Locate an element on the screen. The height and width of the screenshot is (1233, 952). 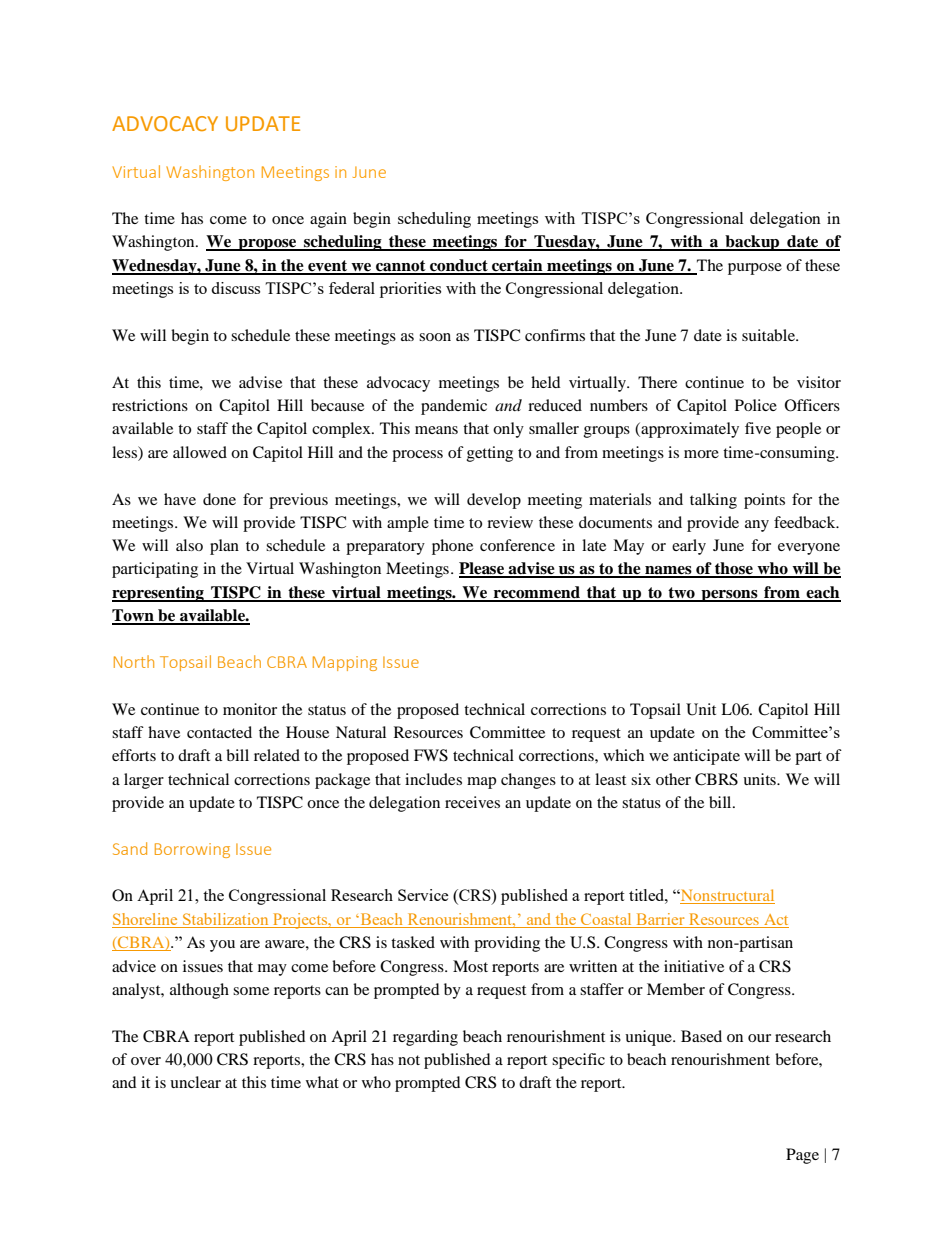
conduct is located at coordinates (459, 266).
